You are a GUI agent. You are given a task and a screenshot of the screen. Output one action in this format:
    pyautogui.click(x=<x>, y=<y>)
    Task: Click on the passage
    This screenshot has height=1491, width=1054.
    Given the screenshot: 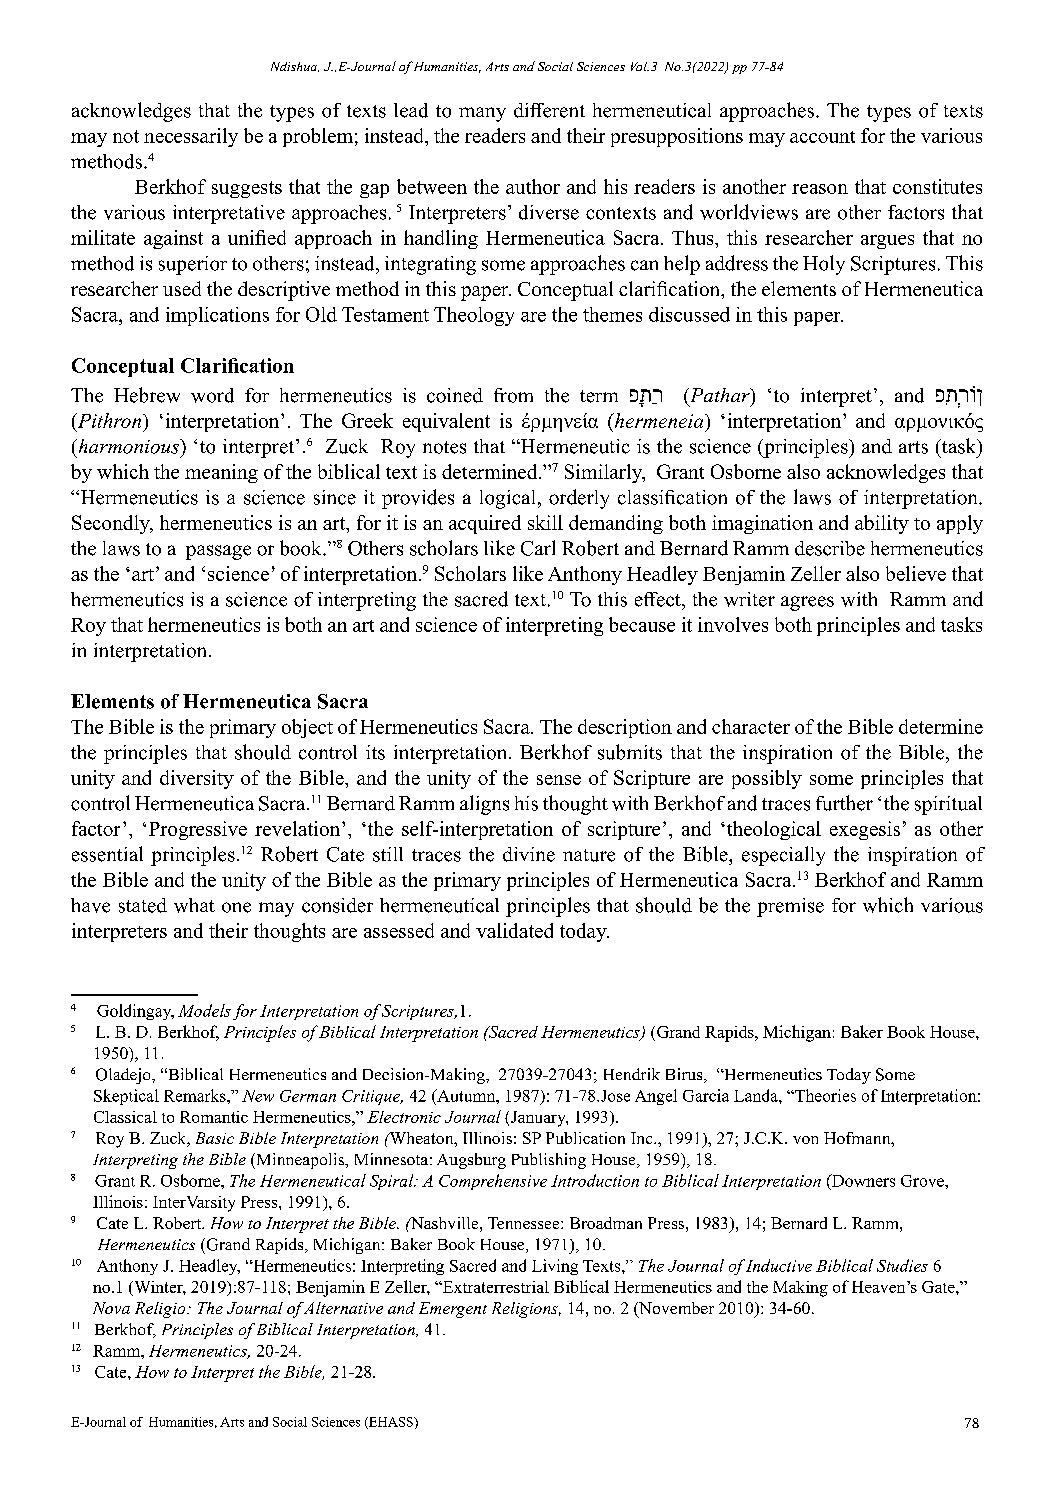 What is the action you would take?
    pyautogui.click(x=218, y=552)
